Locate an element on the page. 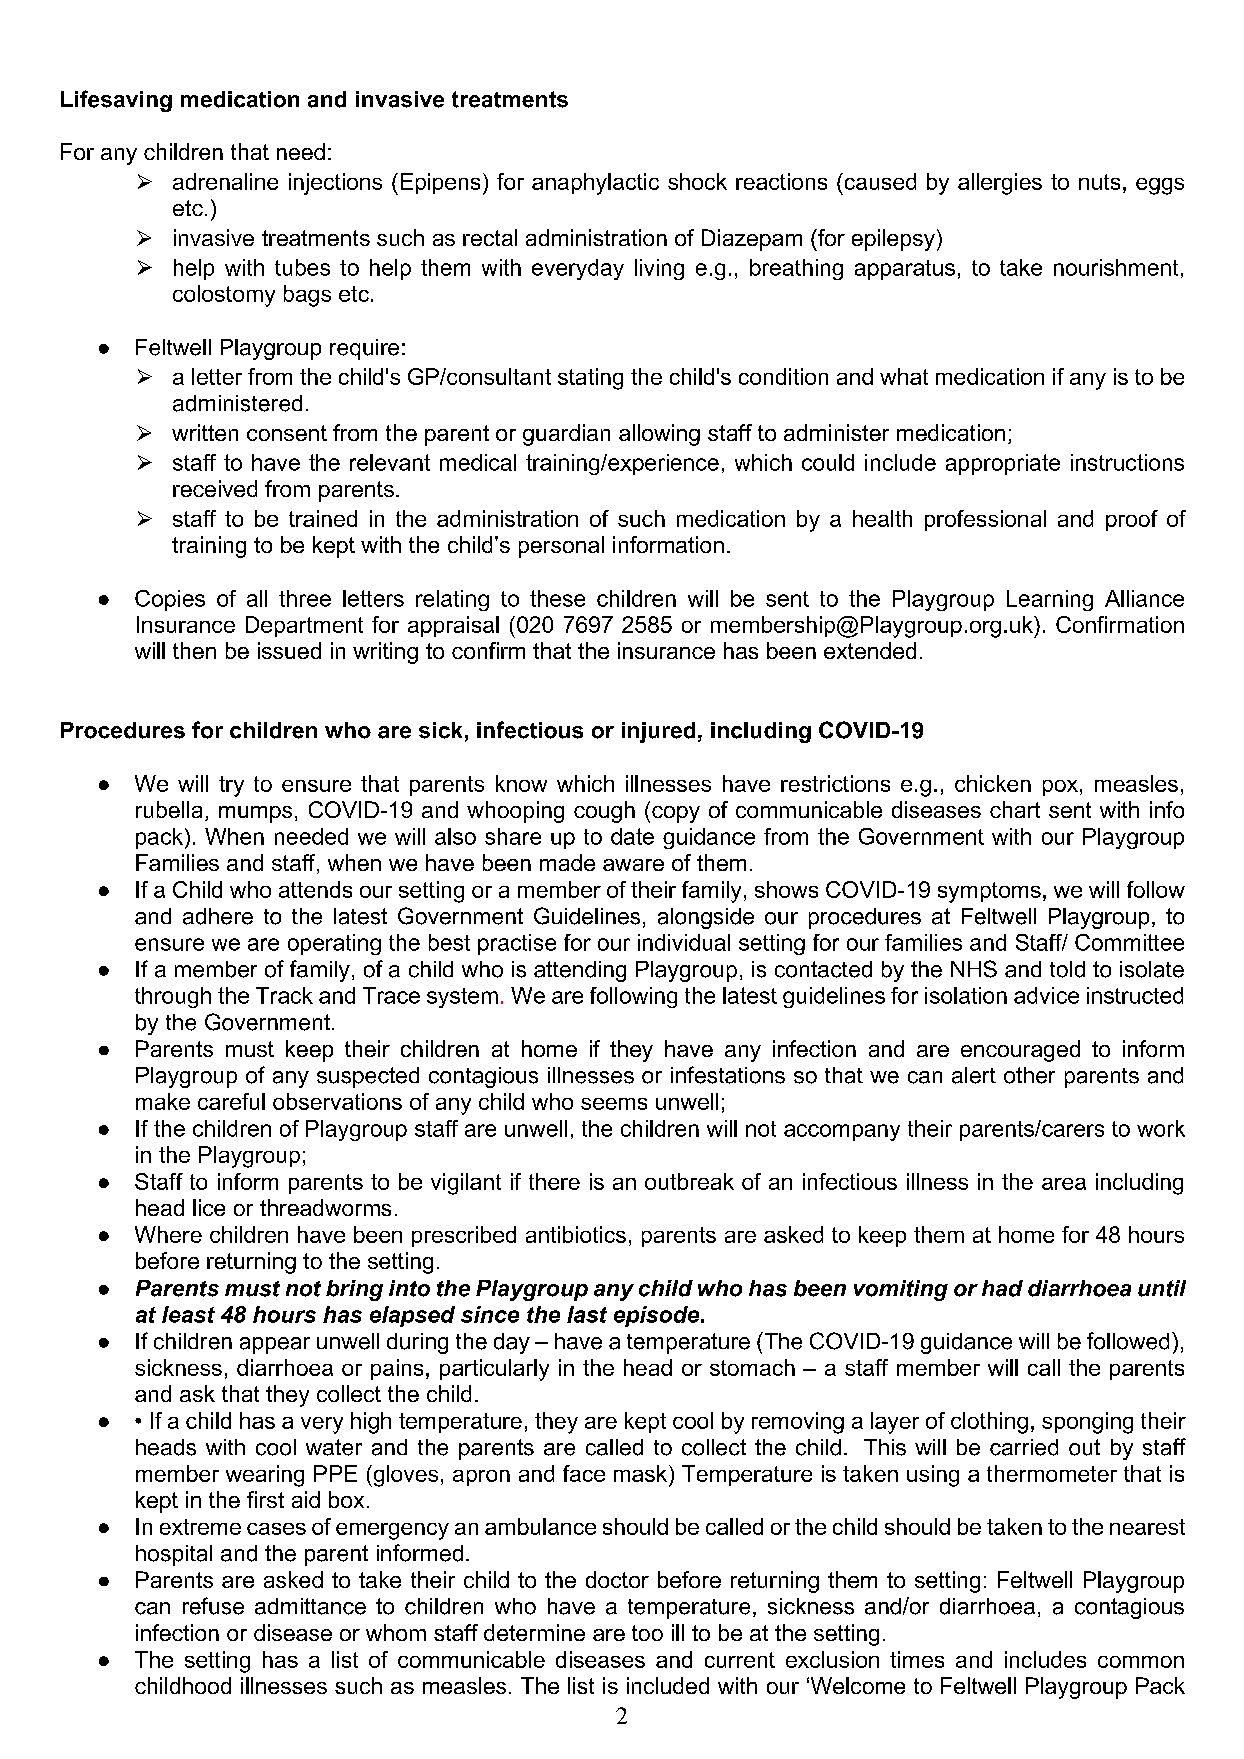 This document has width=1244, height=1759. aware is located at coordinates (633, 865).
